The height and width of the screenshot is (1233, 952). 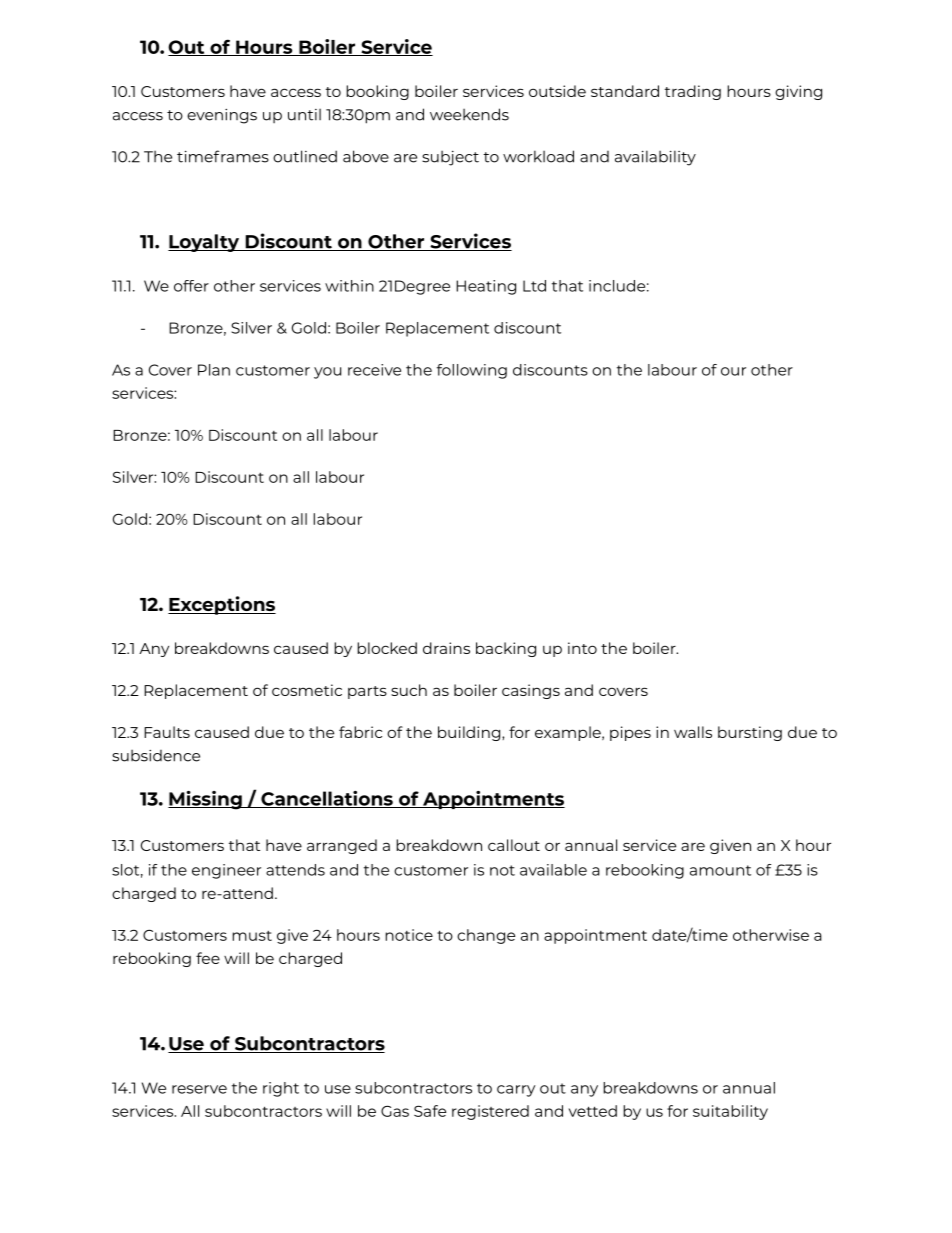 What do you see at coordinates (693, 92) in the screenshot?
I see `trading` at bounding box center [693, 92].
